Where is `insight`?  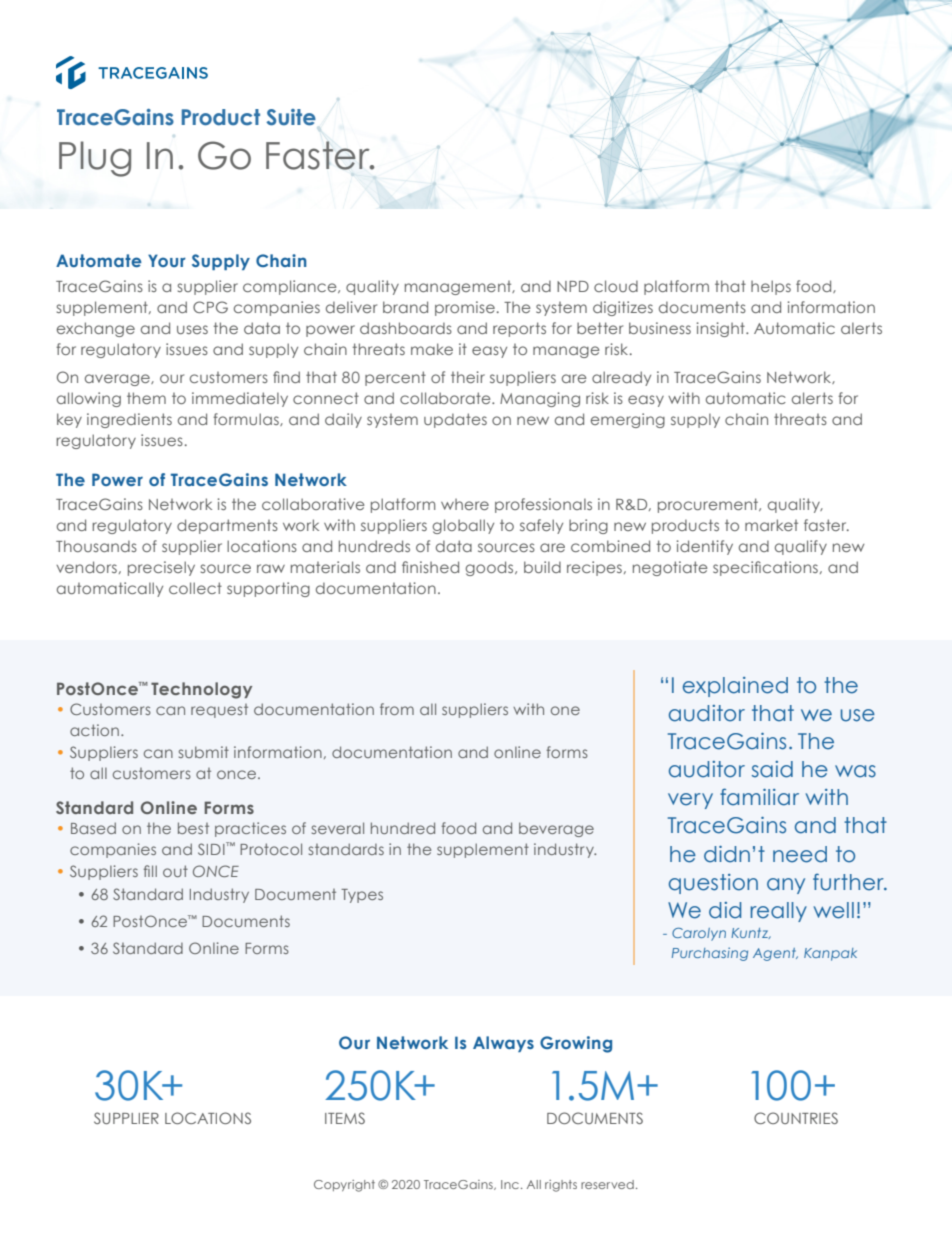 insight is located at coordinates (722, 329).
